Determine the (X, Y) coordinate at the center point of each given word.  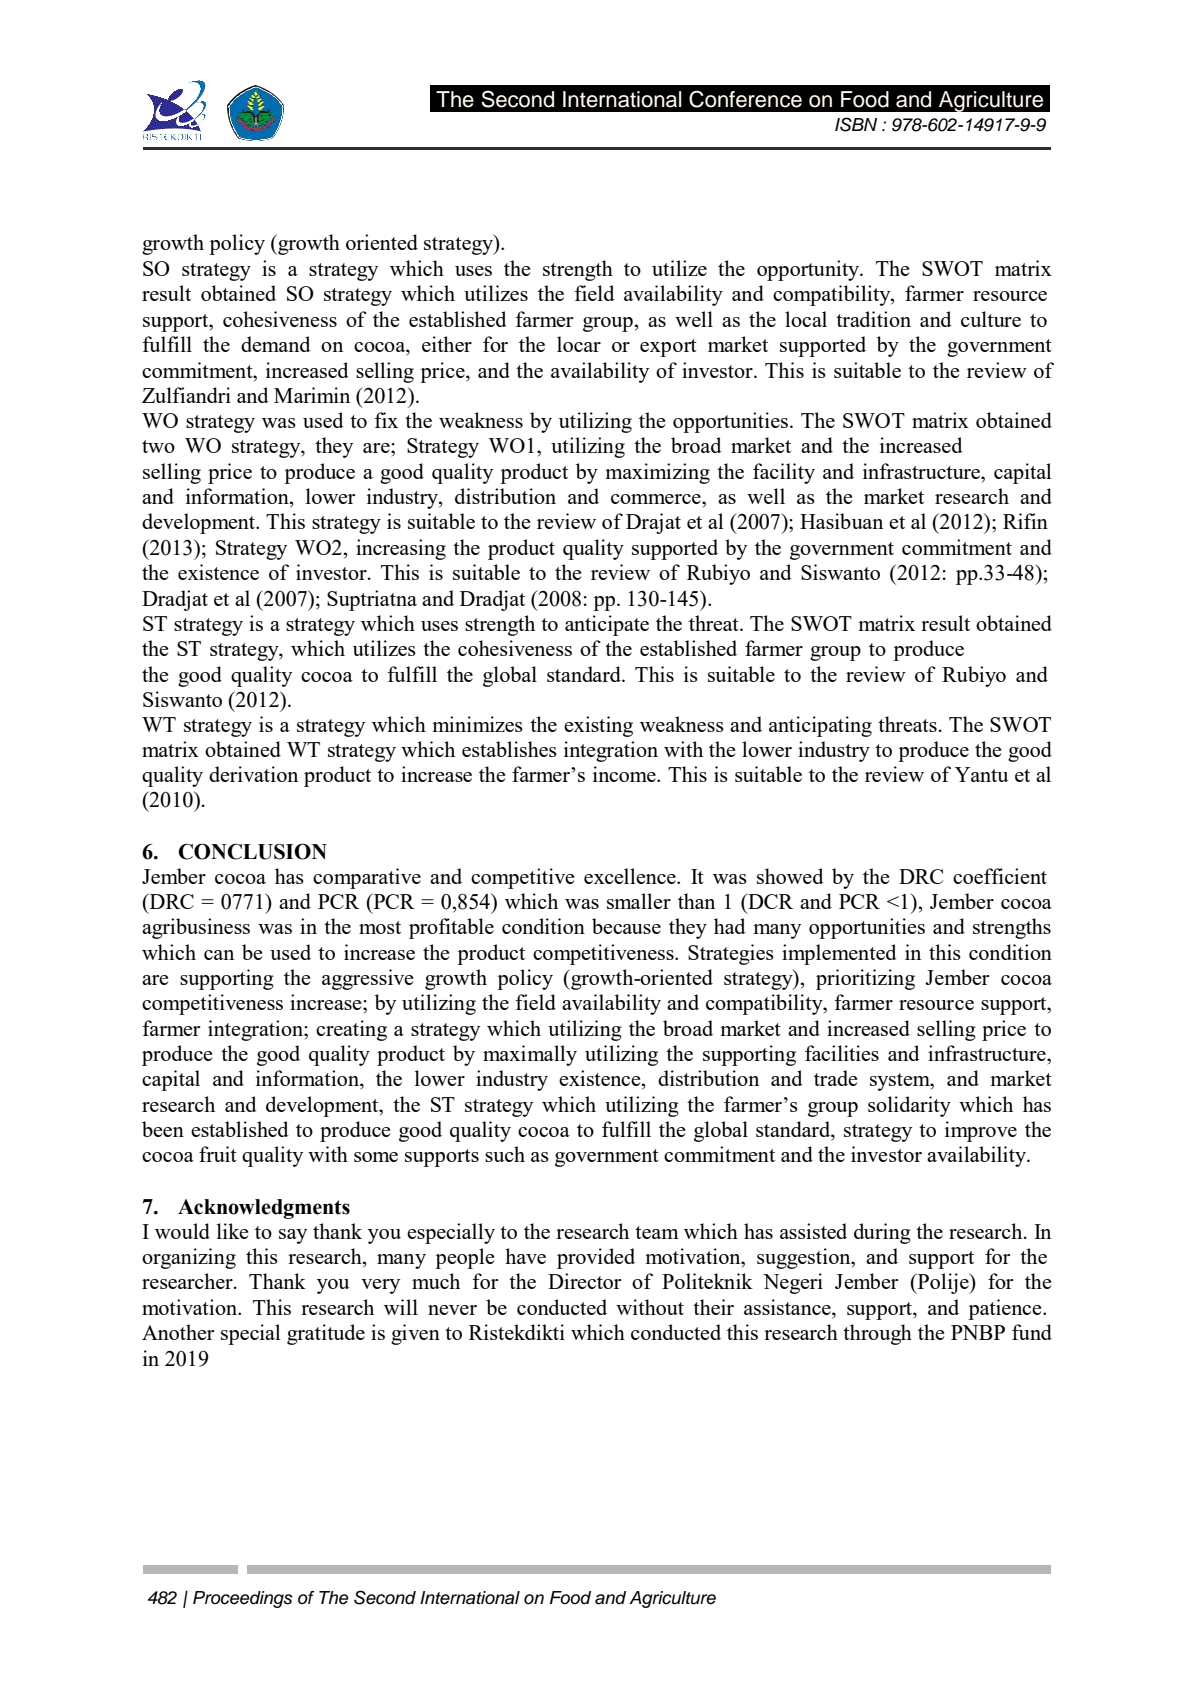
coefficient (1000, 876)
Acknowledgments (264, 1209)
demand (276, 344)
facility (784, 473)
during (882, 1233)
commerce (657, 499)
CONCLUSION (252, 851)
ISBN (856, 124)
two (158, 446)
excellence (631, 876)
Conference (745, 99)
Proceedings (243, 1599)
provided (596, 1258)
